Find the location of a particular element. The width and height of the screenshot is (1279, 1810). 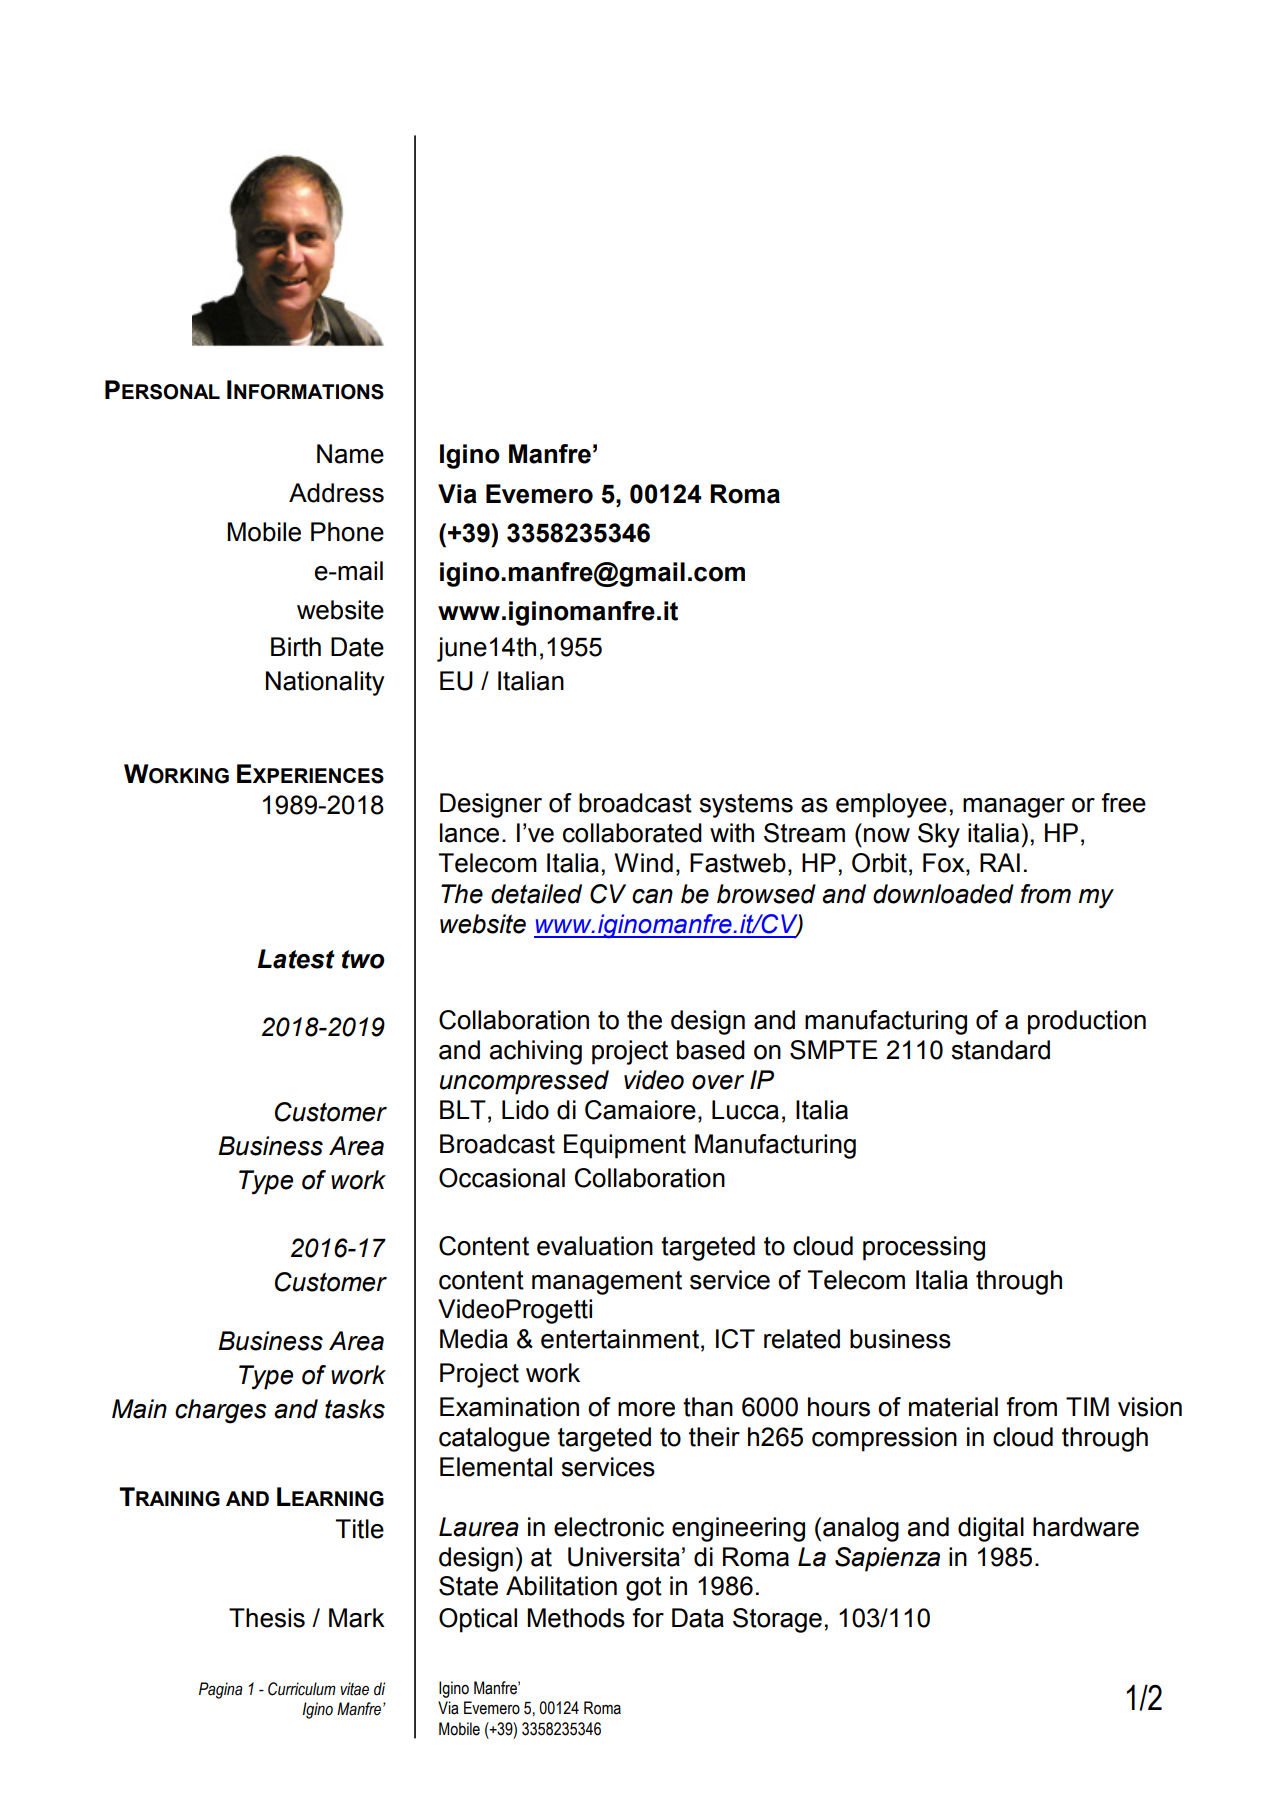

charges is located at coordinates (221, 1411).
